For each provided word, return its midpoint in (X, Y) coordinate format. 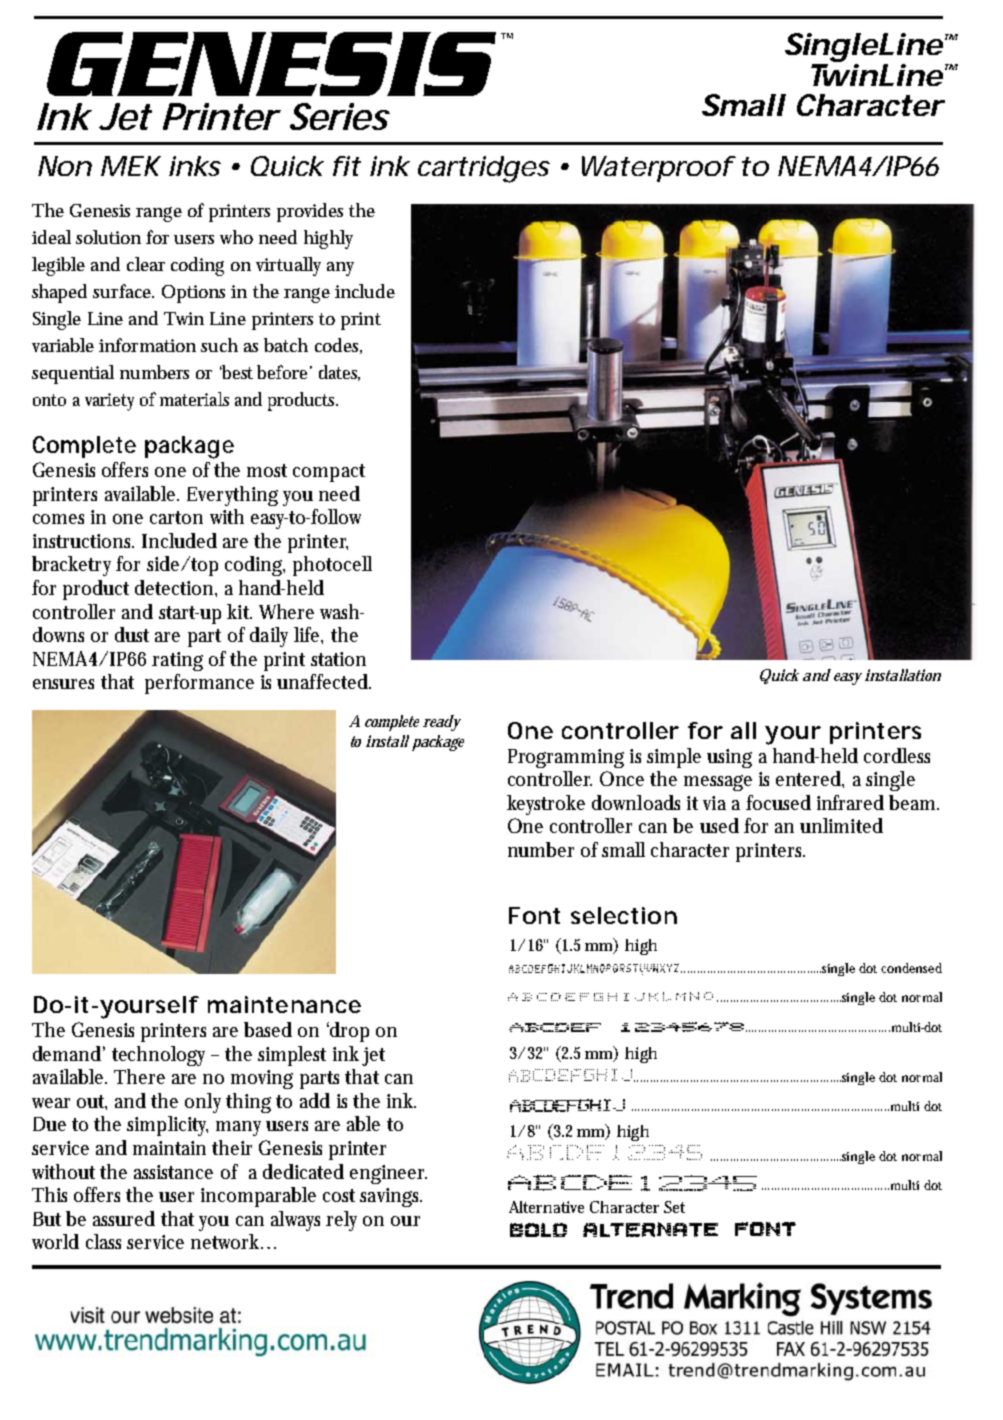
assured (124, 1218)
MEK (131, 166)
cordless (897, 755)
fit (346, 166)
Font (534, 915)
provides (310, 212)
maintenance (284, 1004)
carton (176, 517)
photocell (332, 566)
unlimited (841, 825)
